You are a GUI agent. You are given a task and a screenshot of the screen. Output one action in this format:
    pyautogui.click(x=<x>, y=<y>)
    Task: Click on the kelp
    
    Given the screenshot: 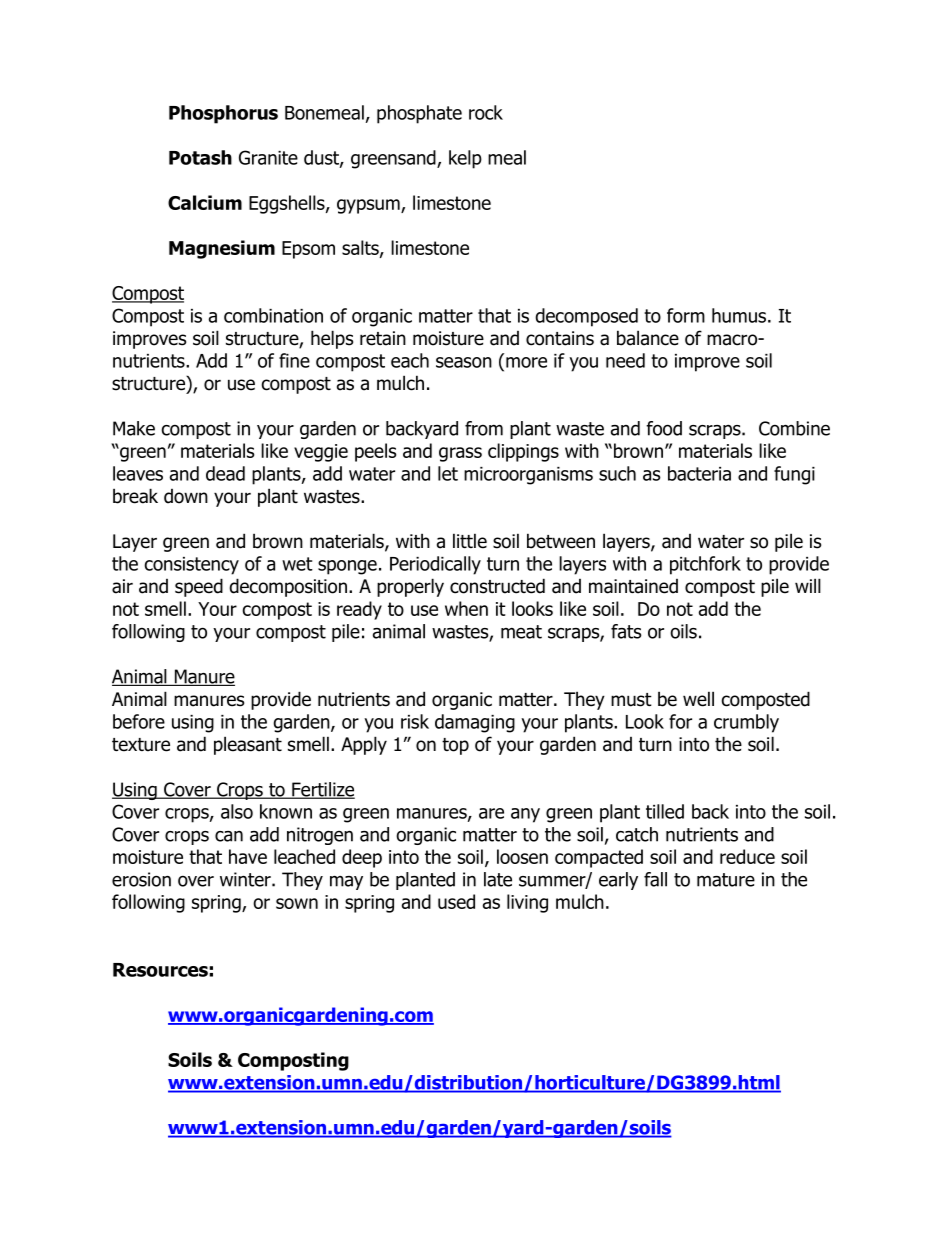 What is the action you would take?
    pyautogui.click(x=465, y=159)
